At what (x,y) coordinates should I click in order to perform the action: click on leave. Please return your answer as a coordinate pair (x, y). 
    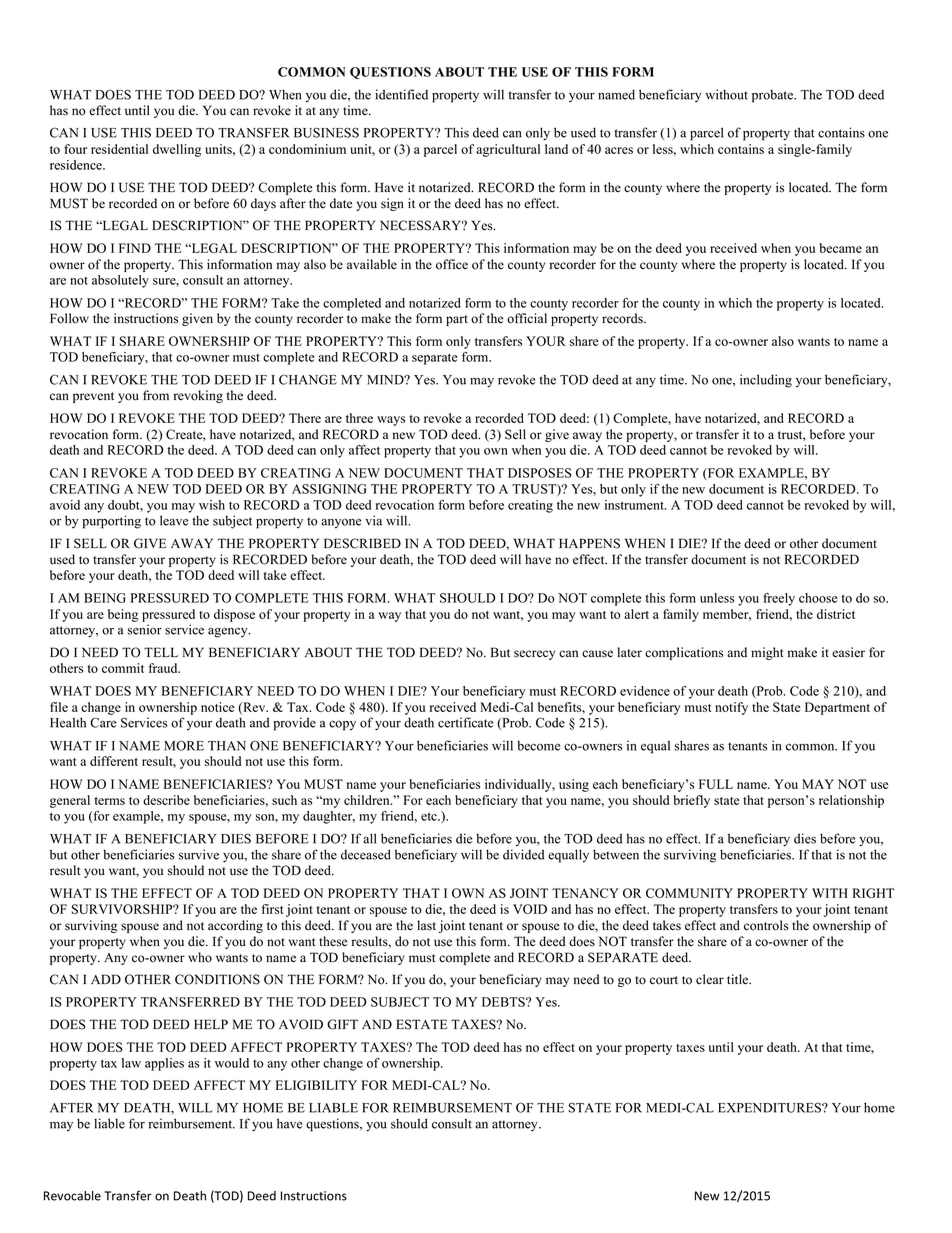
    Looking at the image, I should click on (174, 520).
